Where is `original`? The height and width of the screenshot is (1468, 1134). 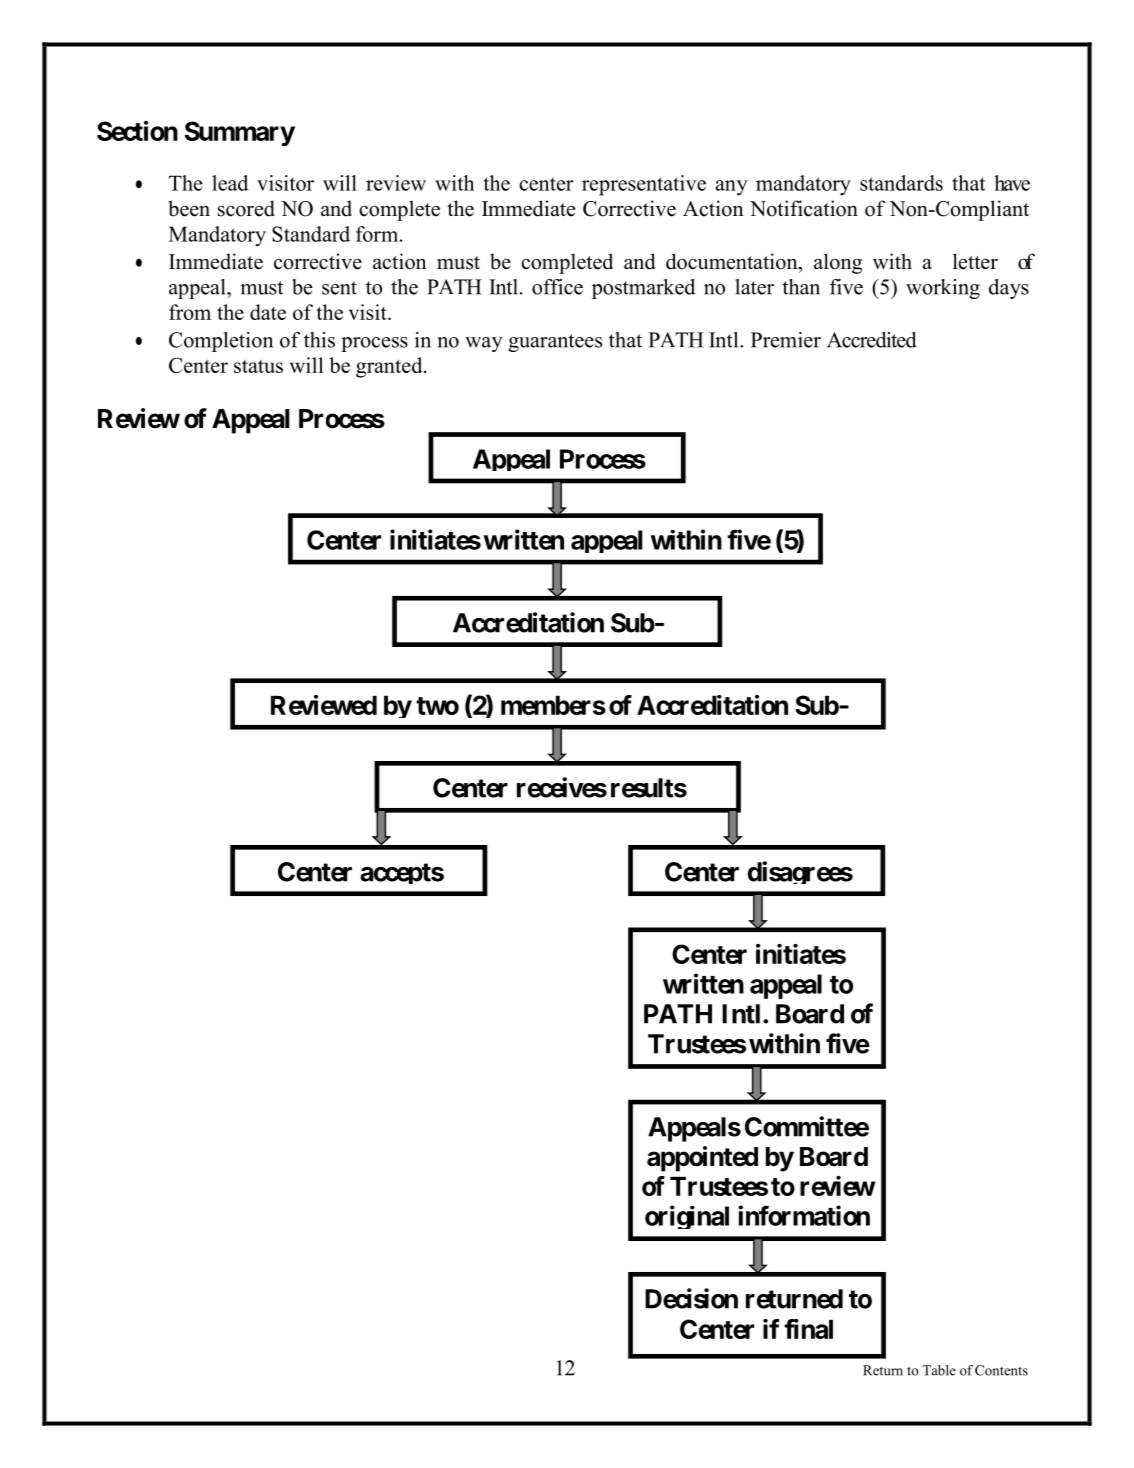
original is located at coordinates (687, 1217).
